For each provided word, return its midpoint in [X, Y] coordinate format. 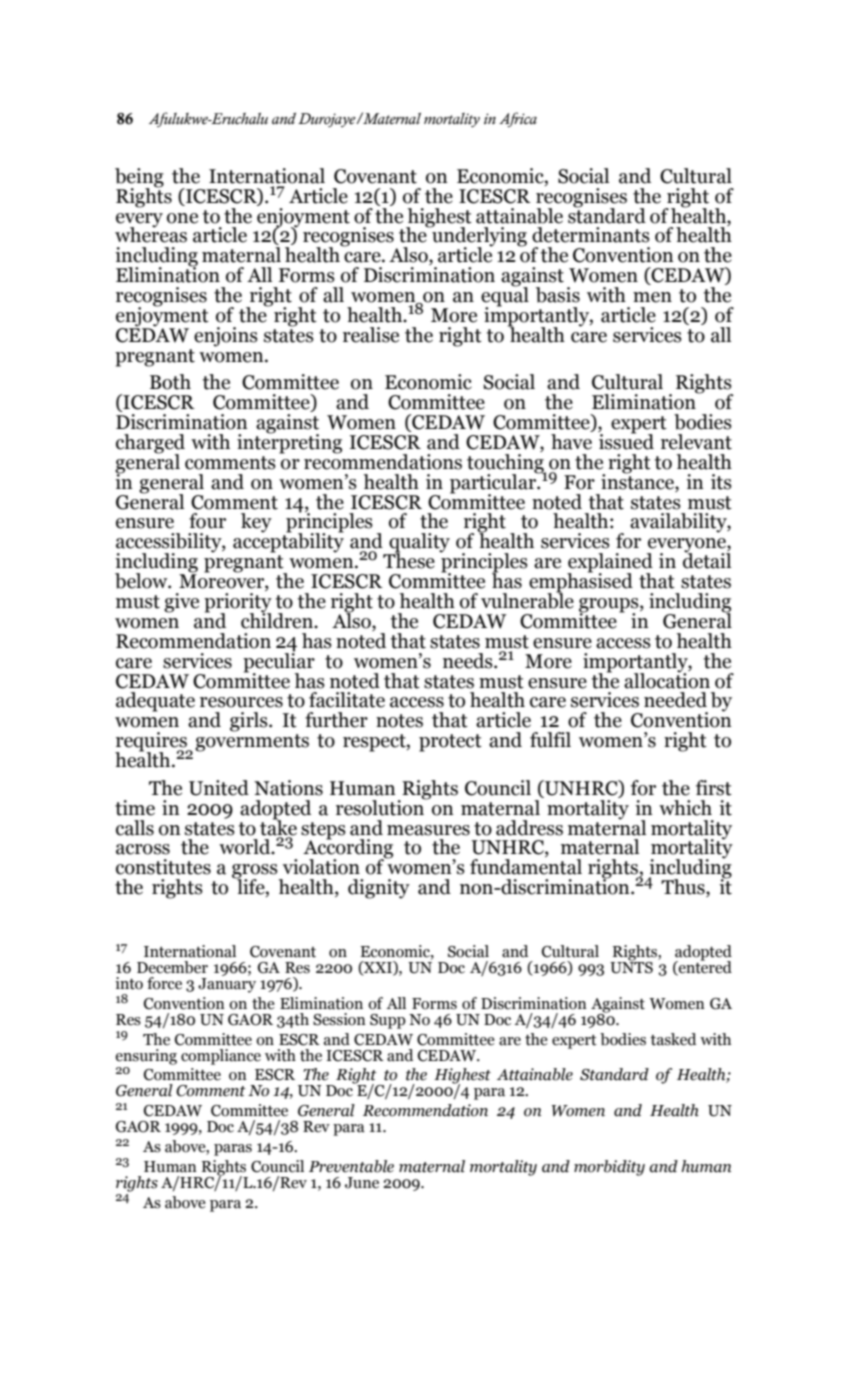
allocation [667, 679]
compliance [221, 1057]
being [139, 178]
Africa [518, 119]
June [362, 1183]
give [181, 603]
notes [399, 721]
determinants [591, 235]
